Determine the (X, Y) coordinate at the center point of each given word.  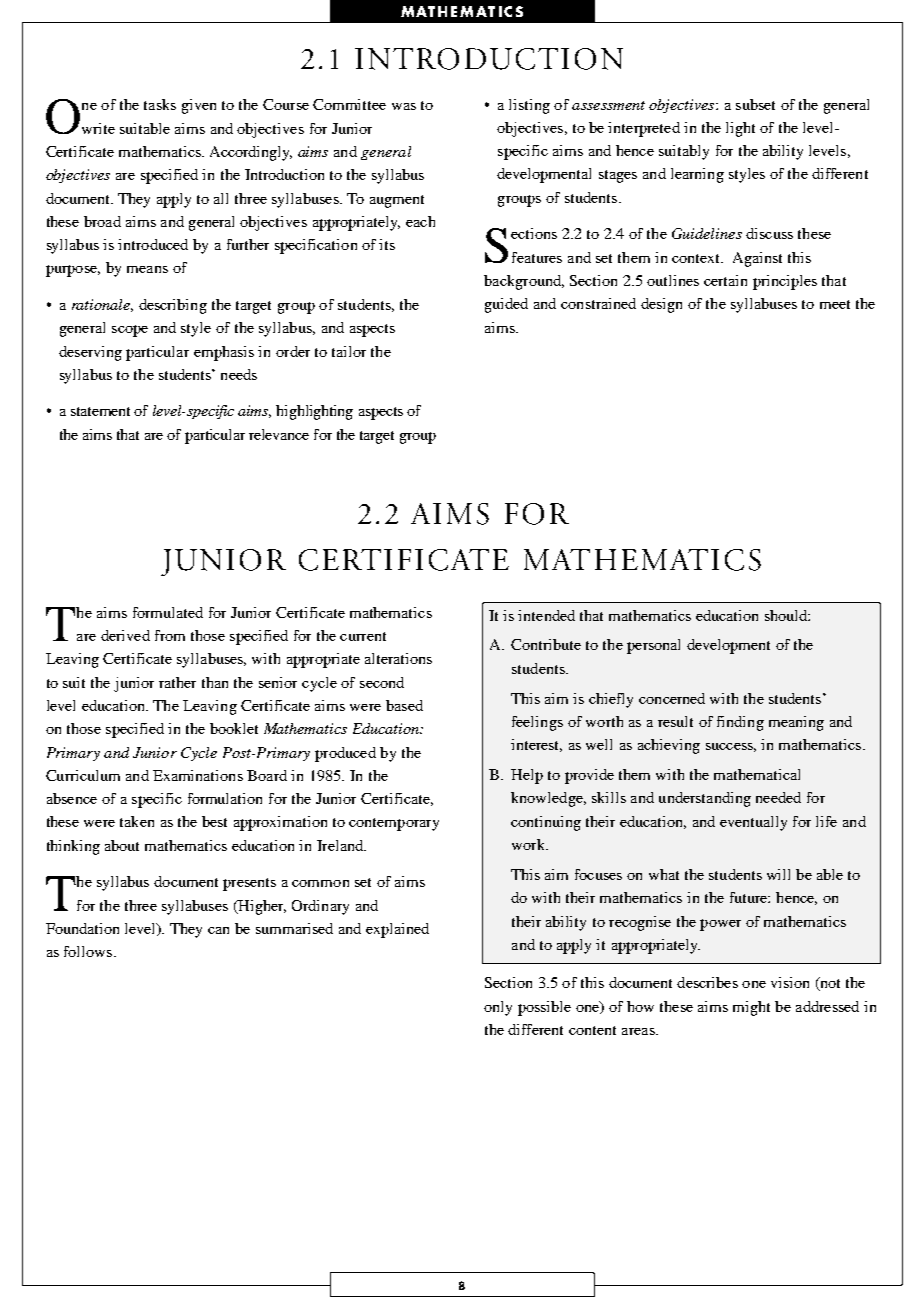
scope (130, 331)
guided (506, 305)
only (498, 1008)
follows (88, 951)
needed (778, 797)
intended (546, 615)
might (751, 1008)
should (787, 615)
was (404, 106)
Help (527, 776)
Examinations (198, 775)
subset (755, 104)
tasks (160, 104)
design (661, 305)
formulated (168, 612)
